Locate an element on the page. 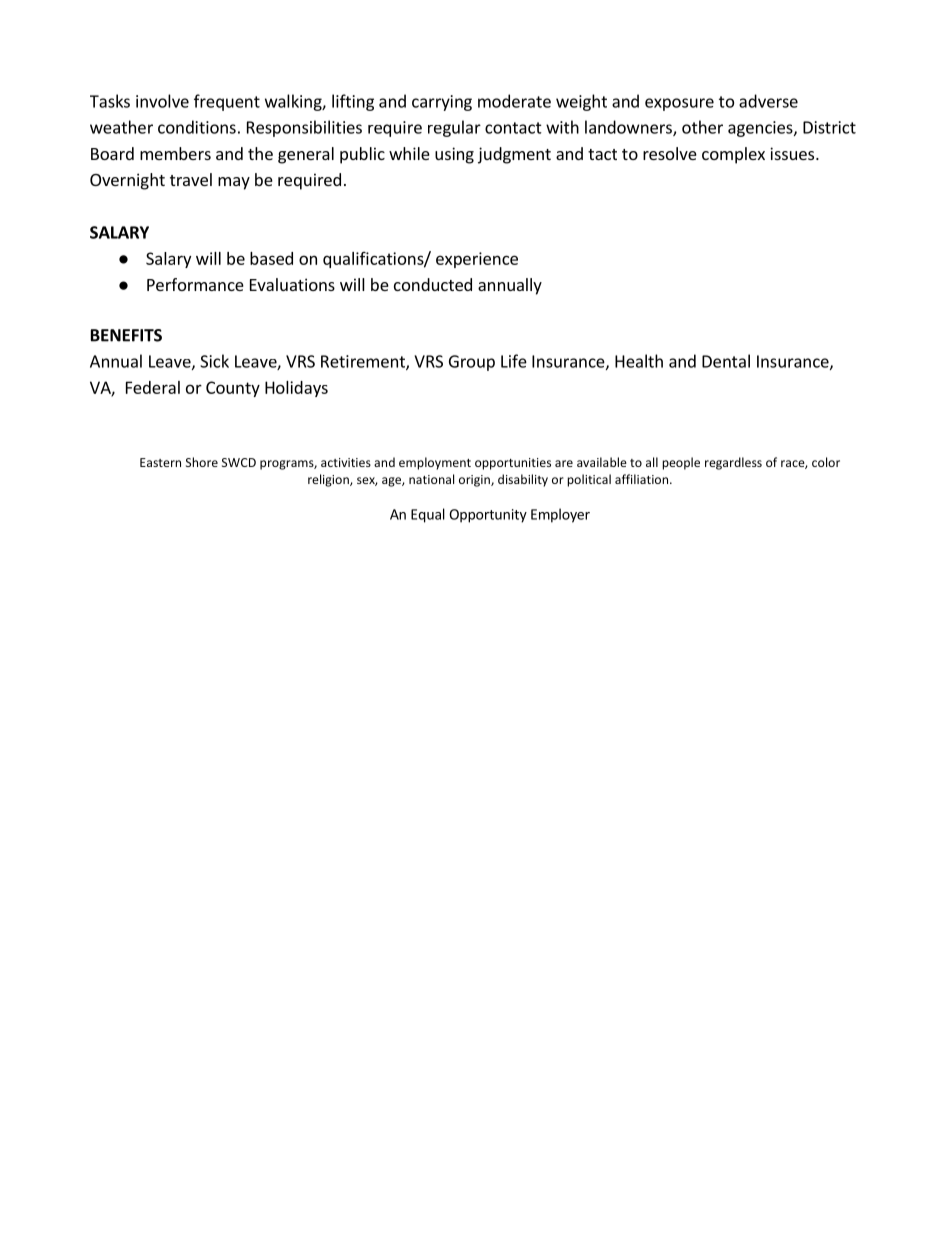 This image has width=952, height=1233. Dental is located at coordinates (726, 361).
